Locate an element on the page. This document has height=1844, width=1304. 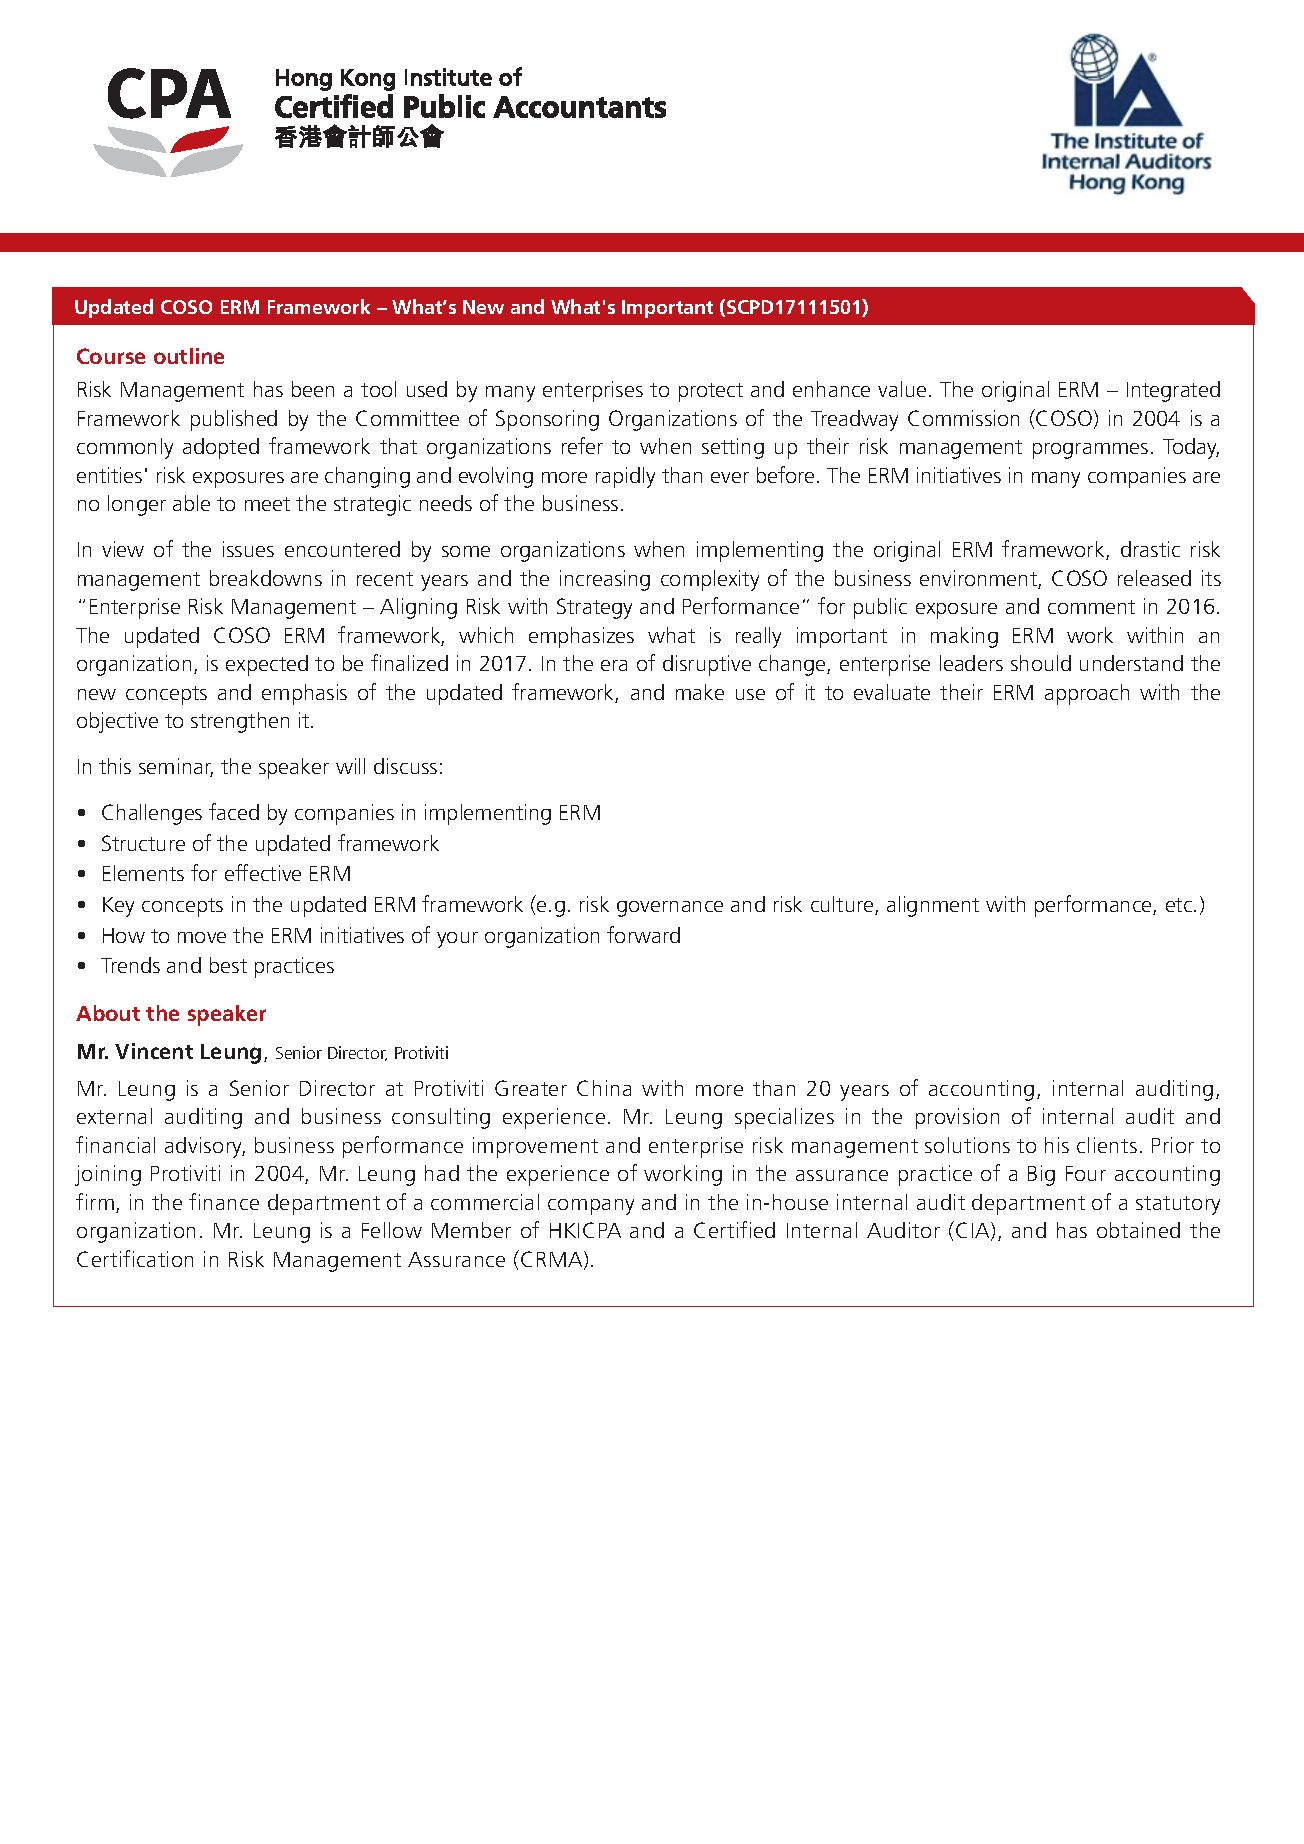
protect is located at coordinates (711, 392).
